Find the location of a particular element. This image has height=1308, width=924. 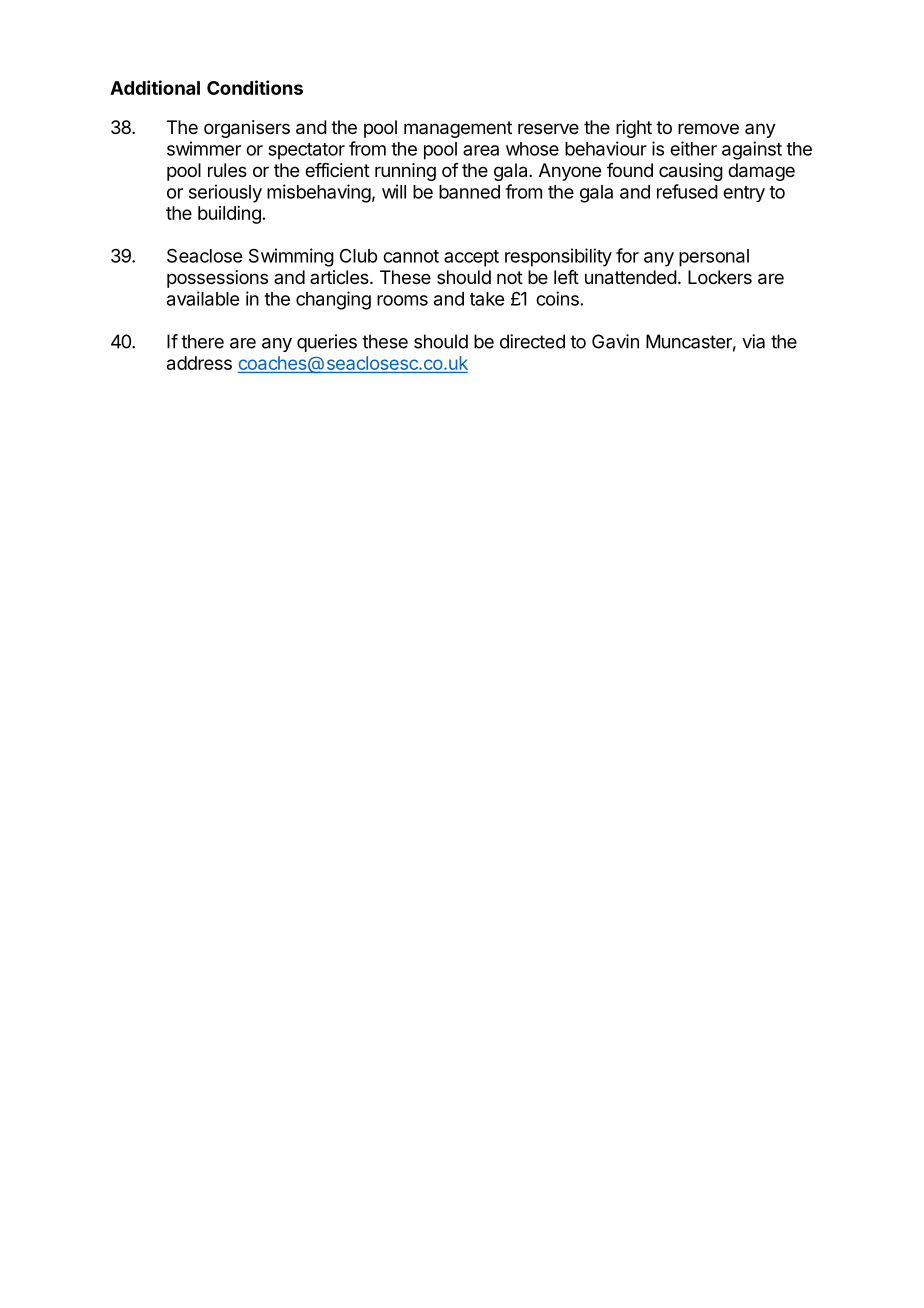

rules is located at coordinates (227, 170).
